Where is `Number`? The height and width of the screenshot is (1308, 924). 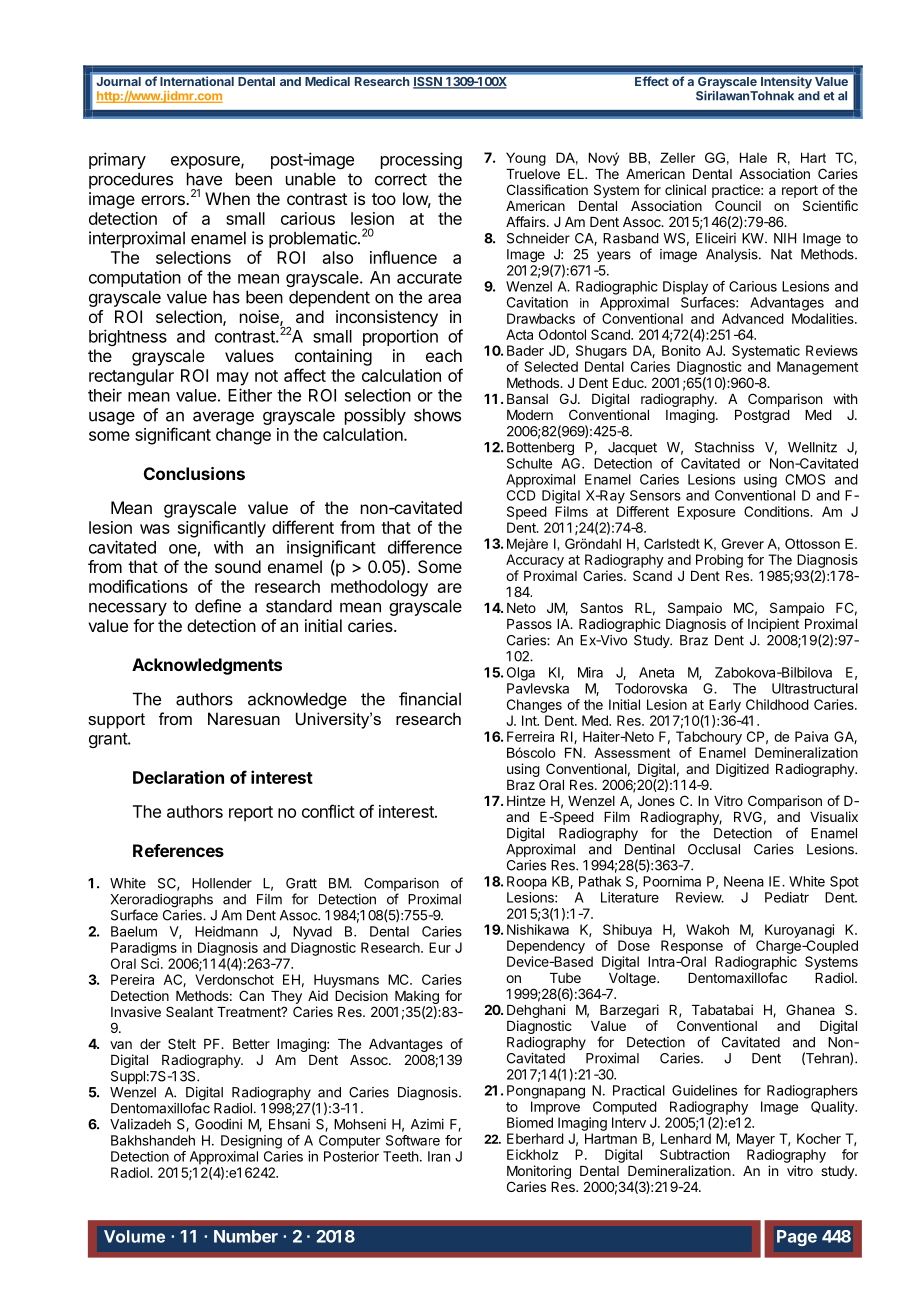 Number is located at coordinates (246, 1236).
